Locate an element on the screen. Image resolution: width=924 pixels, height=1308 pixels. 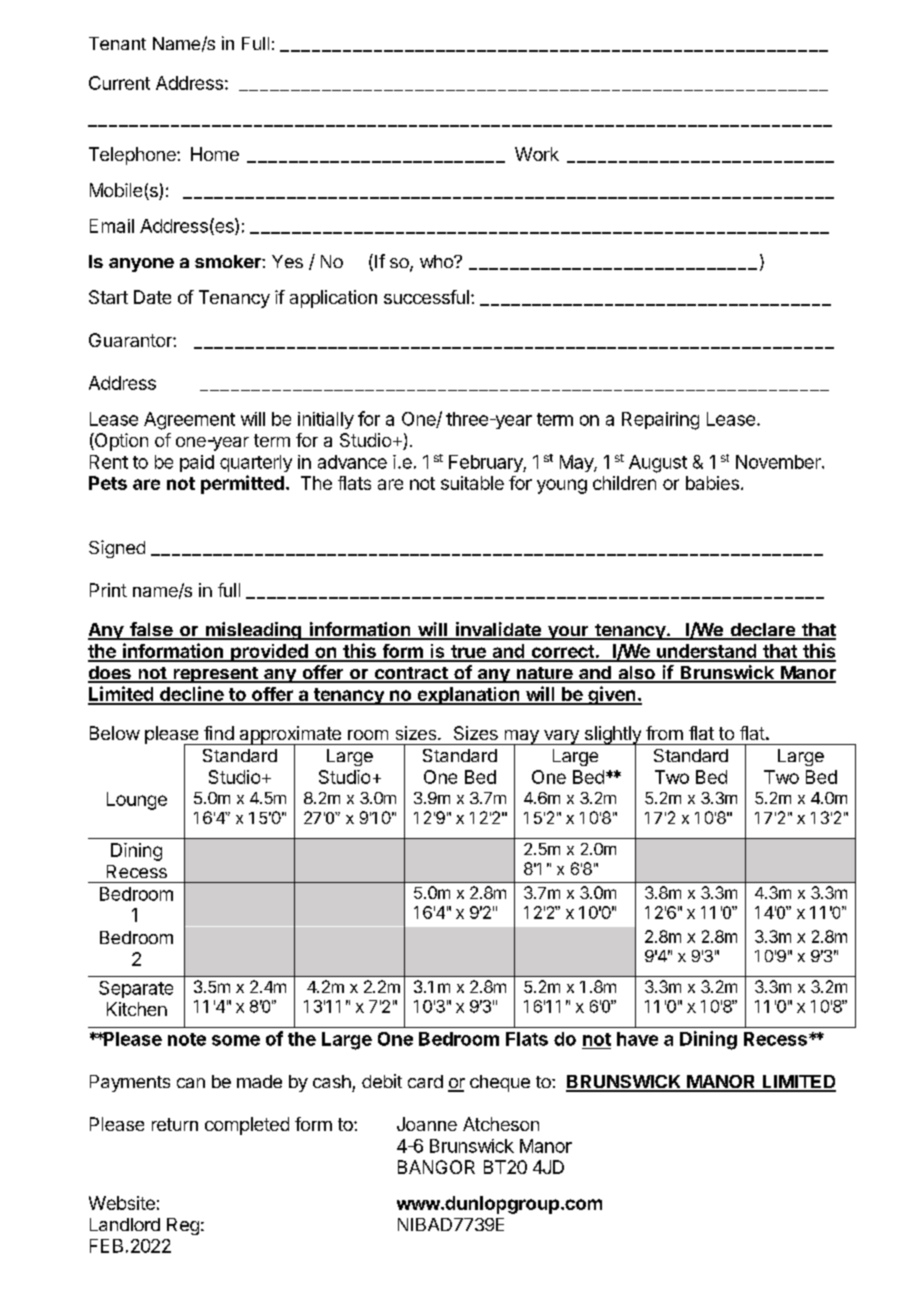
Tenant is located at coordinates (117, 43).
